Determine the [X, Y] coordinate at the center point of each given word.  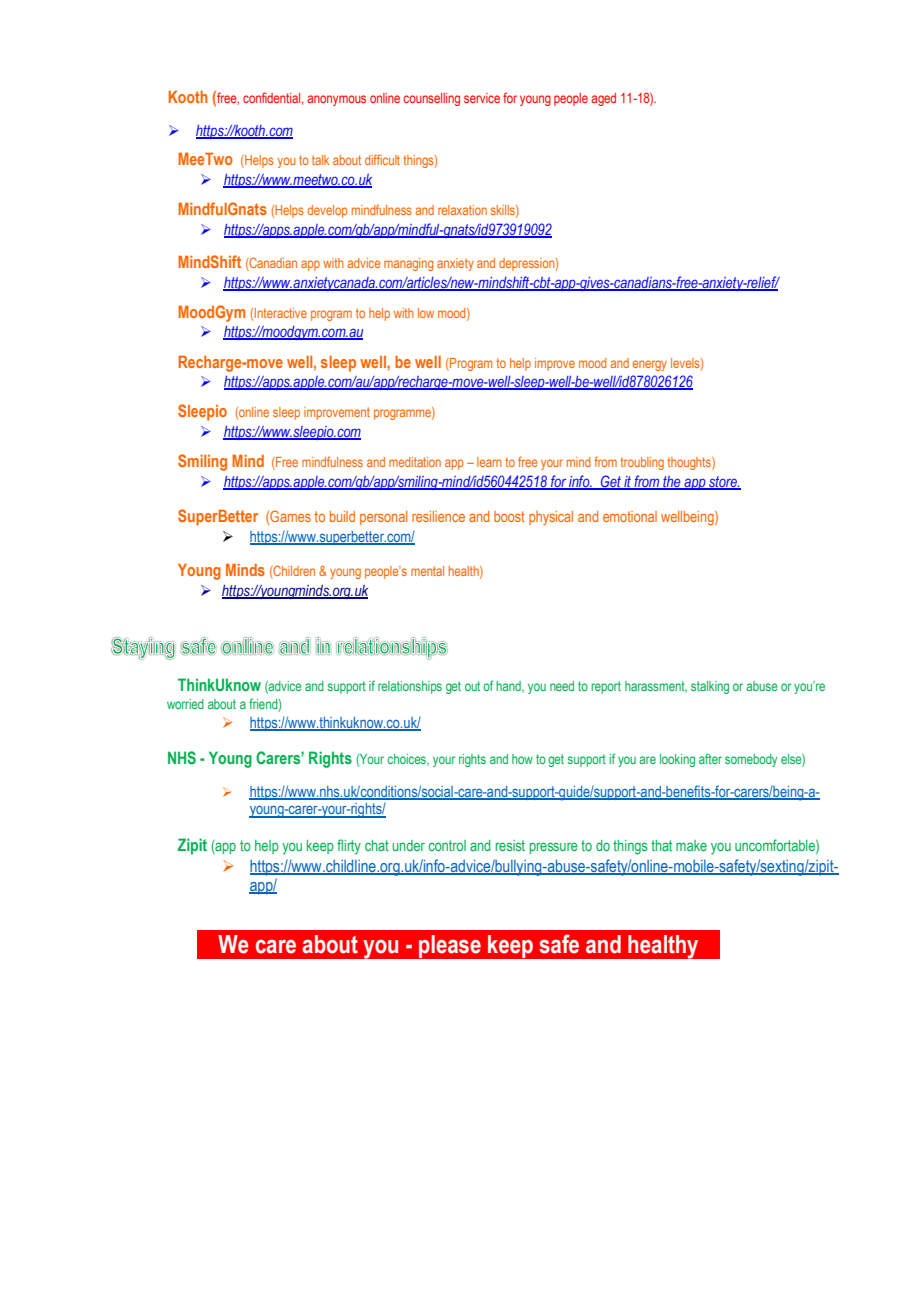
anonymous [336, 100]
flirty [349, 847]
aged [603, 99]
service [482, 98]
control [447, 845]
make [691, 845]
